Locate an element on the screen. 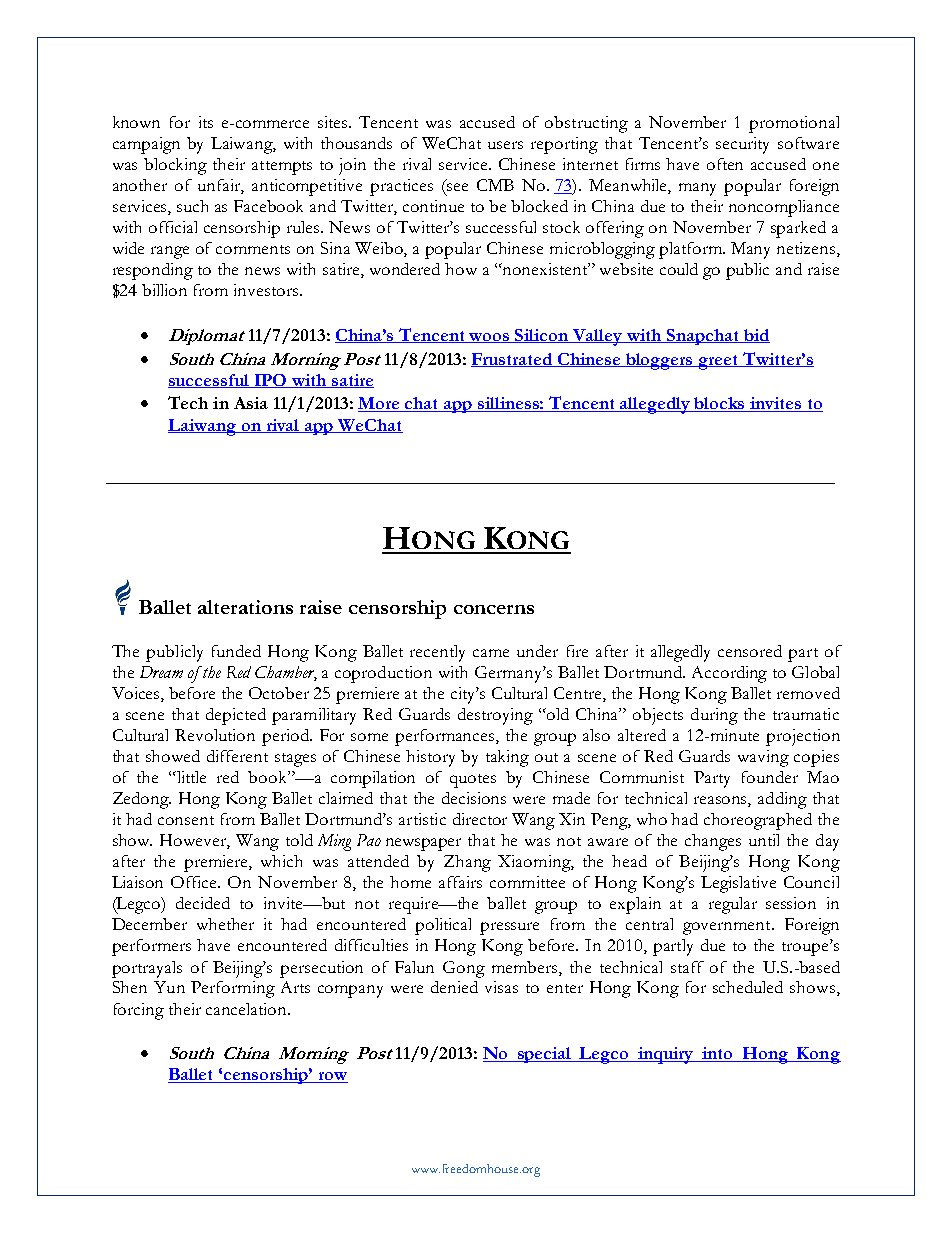  special is located at coordinates (544, 1055).
